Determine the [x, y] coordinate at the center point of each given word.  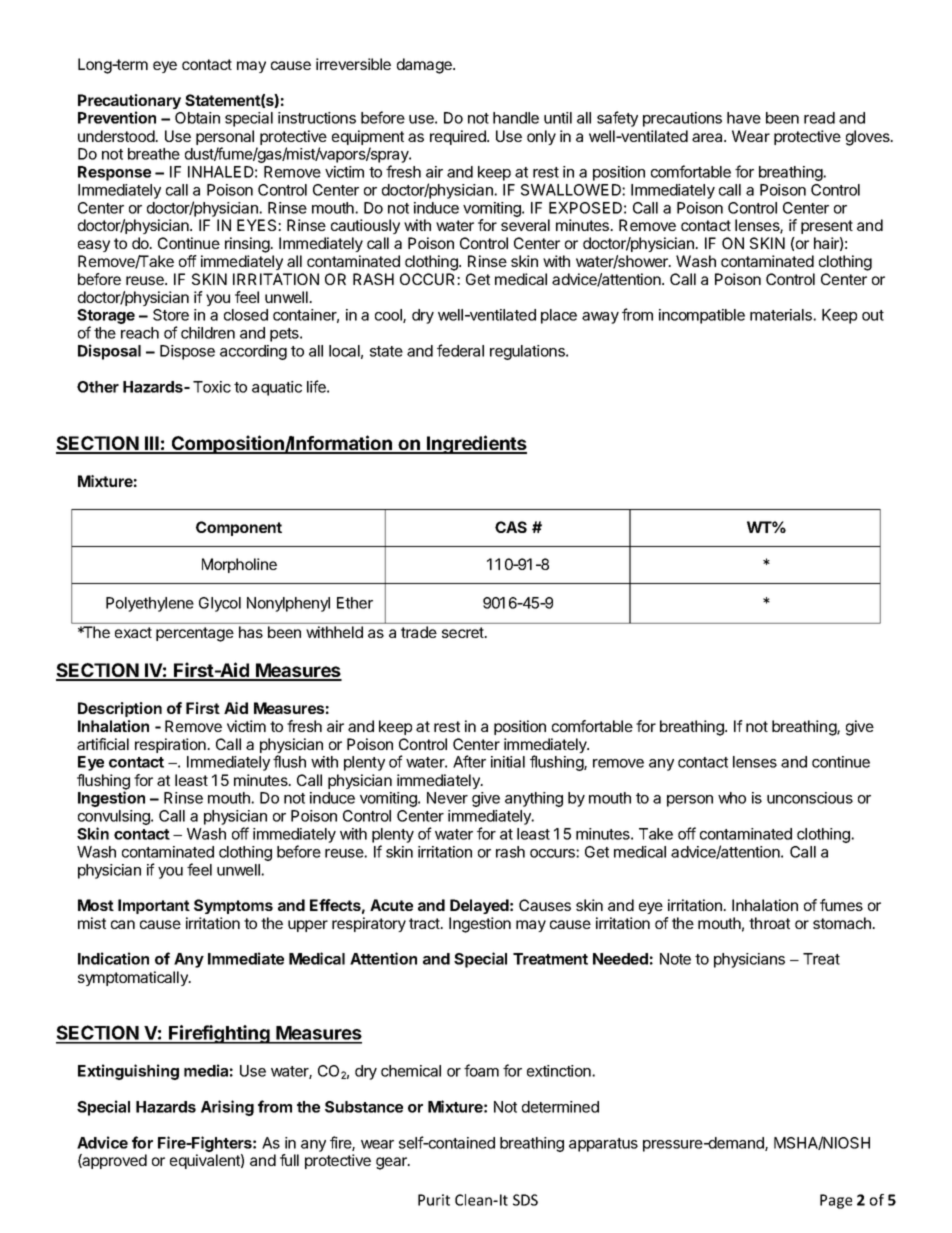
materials [782, 315]
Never [447, 798]
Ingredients [476, 444]
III [152, 444]
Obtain [197, 118]
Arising [227, 1108]
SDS [525, 1200]
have [744, 118]
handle [516, 118]
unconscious [810, 798]
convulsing [115, 819]
